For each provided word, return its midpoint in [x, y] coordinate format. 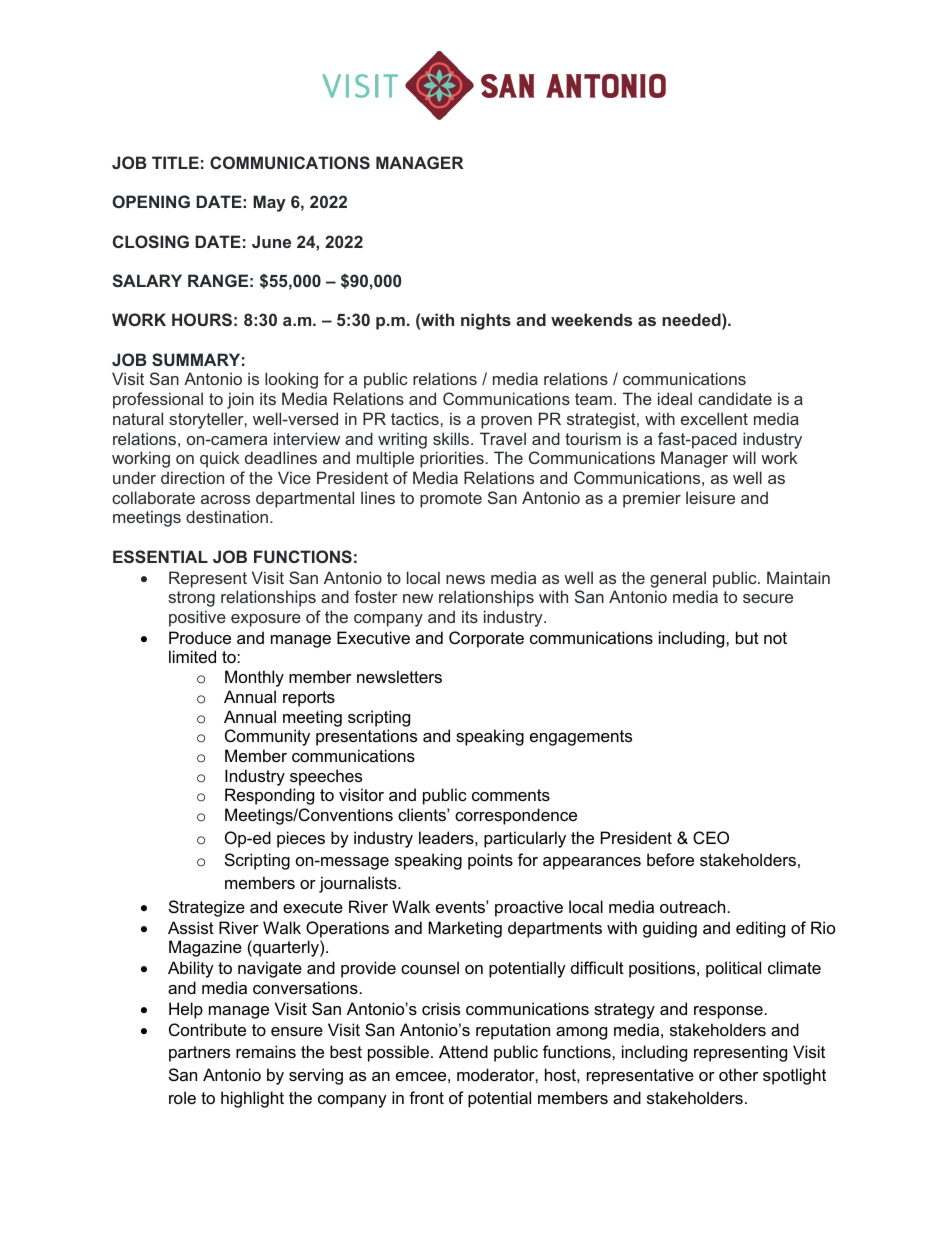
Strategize [207, 908]
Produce [200, 637]
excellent [714, 418]
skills [452, 438]
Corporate [486, 639]
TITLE [175, 162]
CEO [711, 837]
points [490, 861]
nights [486, 321]
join [240, 400]
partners [199, 1054]
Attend [463, 1051]
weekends [591, 319]
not [775, 638]
